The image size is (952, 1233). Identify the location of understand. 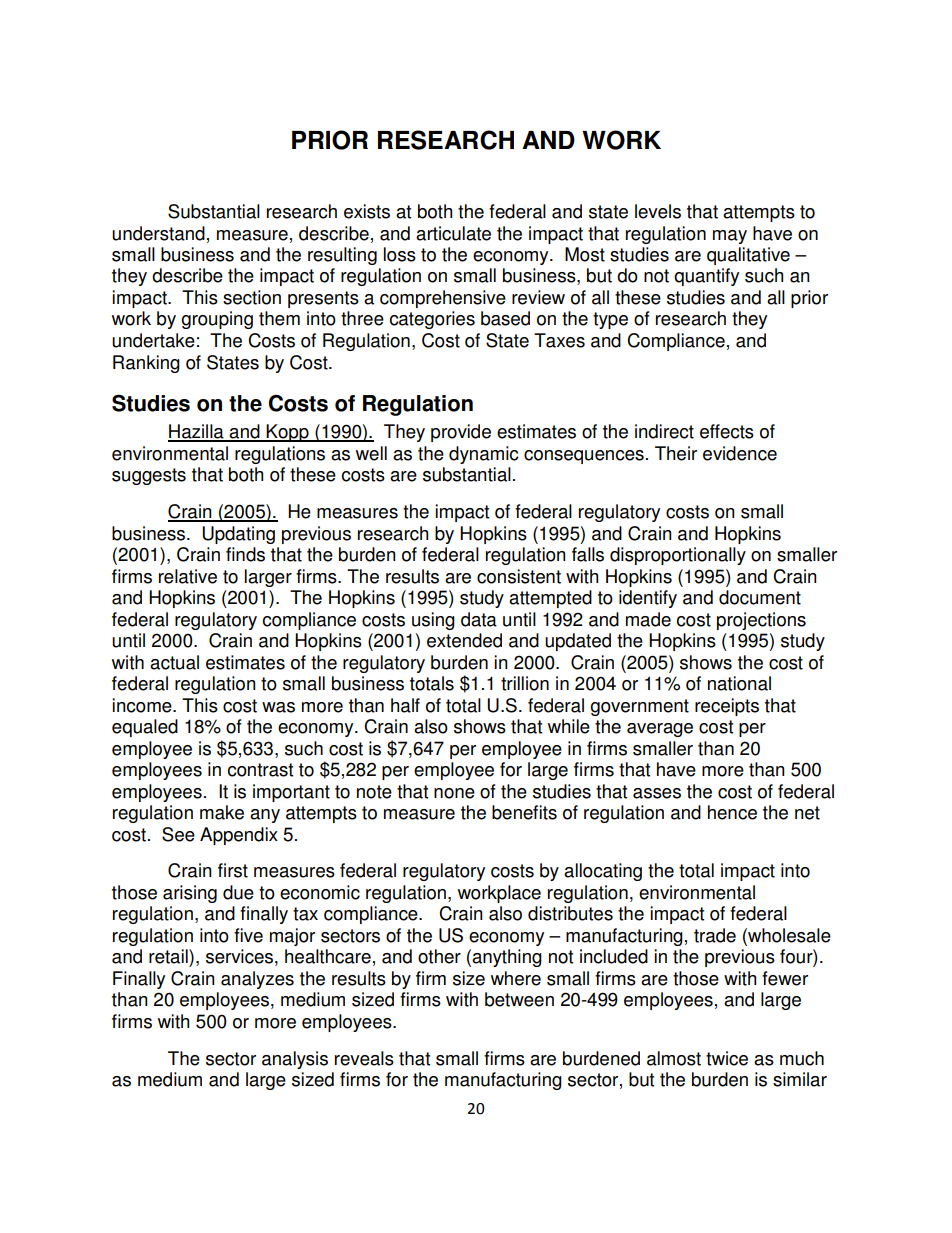
(158, 233).
